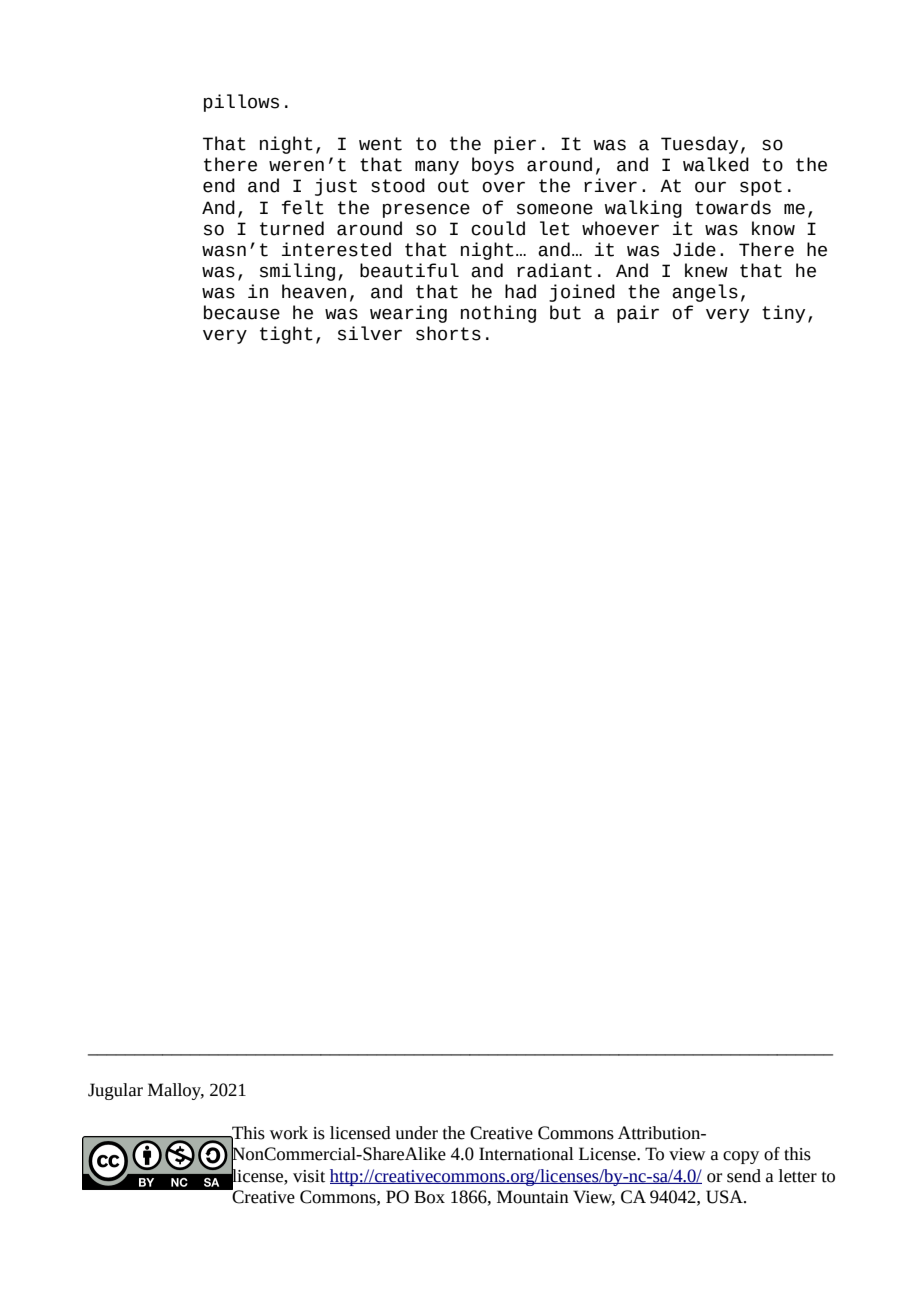 This screenshot has width=924, height=1308. What do you see at coordinates (453, 186) in the screenshot?
I see `out` at bounding box center [453, 186].
